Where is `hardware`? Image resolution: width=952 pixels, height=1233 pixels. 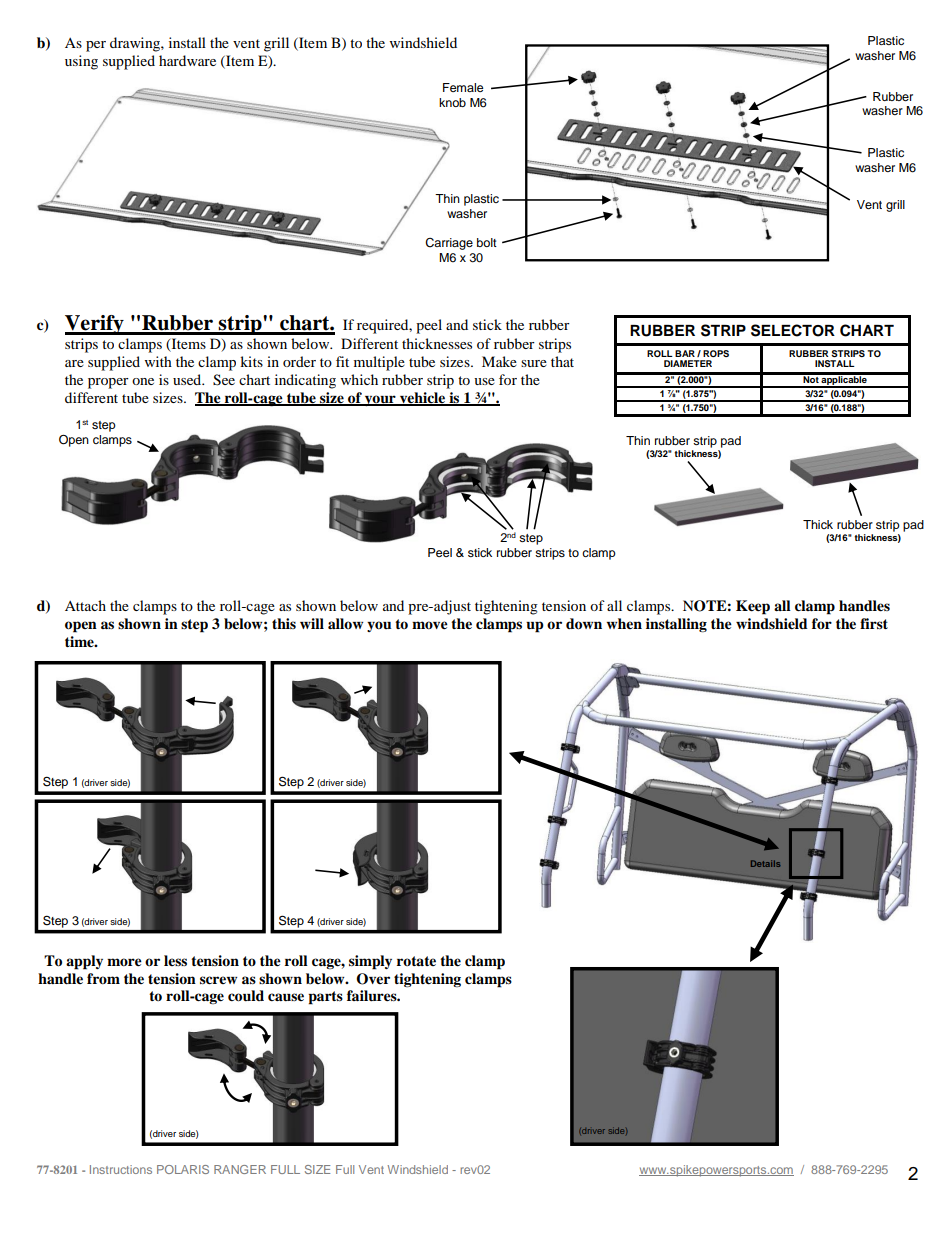
hardware is located at coordinates (187, 60).
